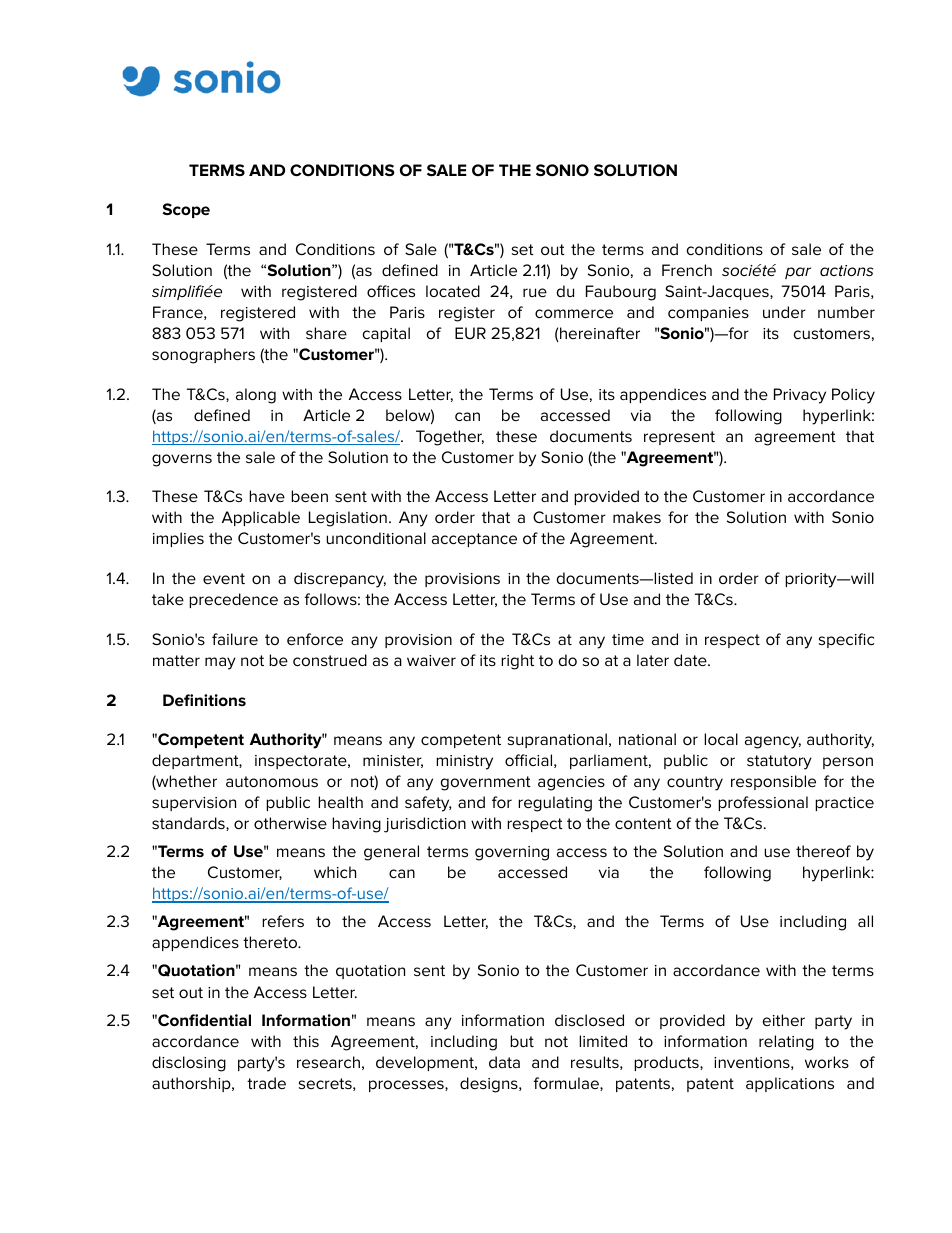  Describe the element at coordinates (504, 1062) in the document. I see `data` at that location.
